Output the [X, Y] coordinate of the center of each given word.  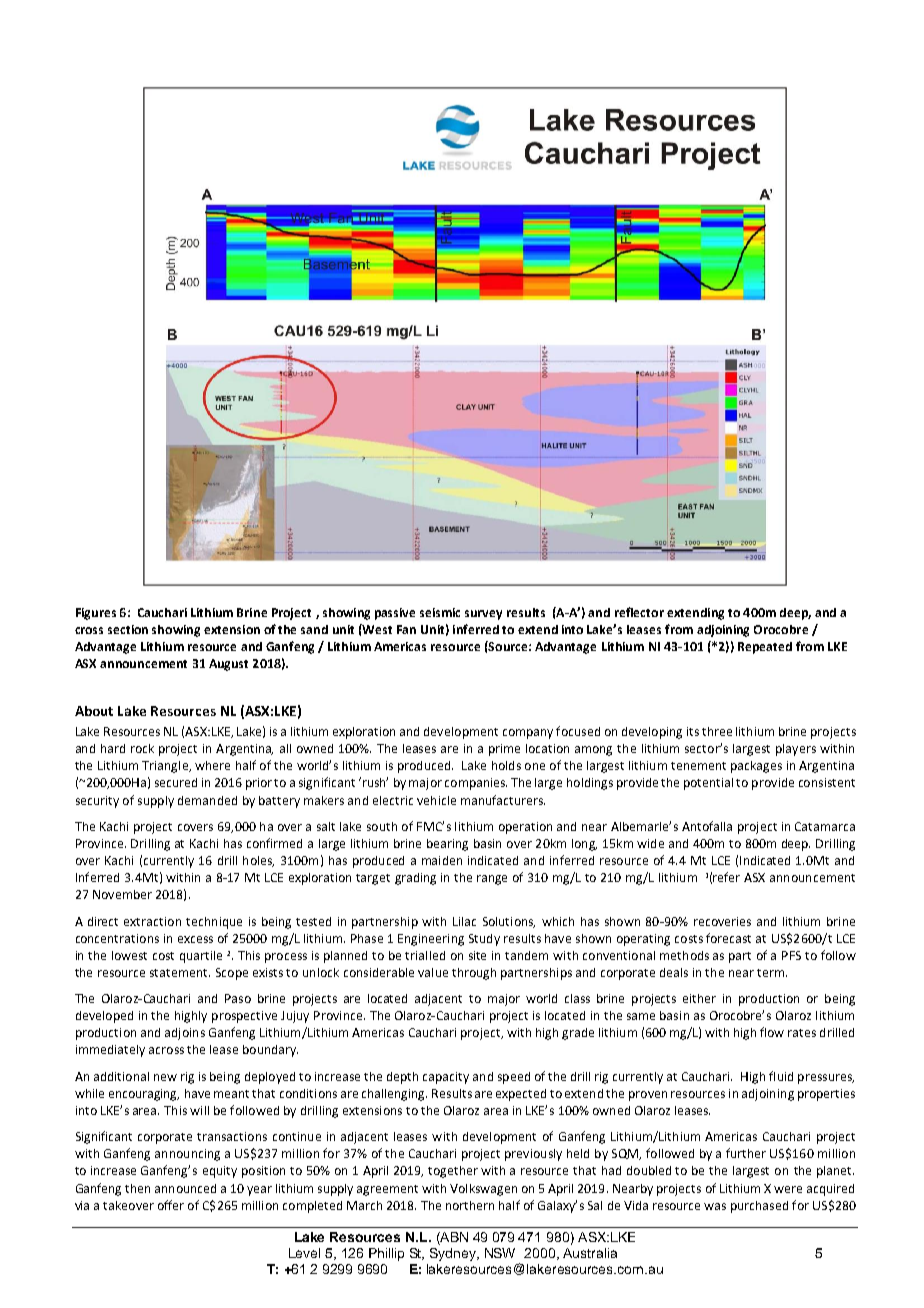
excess [195, 939]
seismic [440, 612]
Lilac [464, 921]
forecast [728, 938]
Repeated [765, 648]
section [128, 629]
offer [171, 1205]
